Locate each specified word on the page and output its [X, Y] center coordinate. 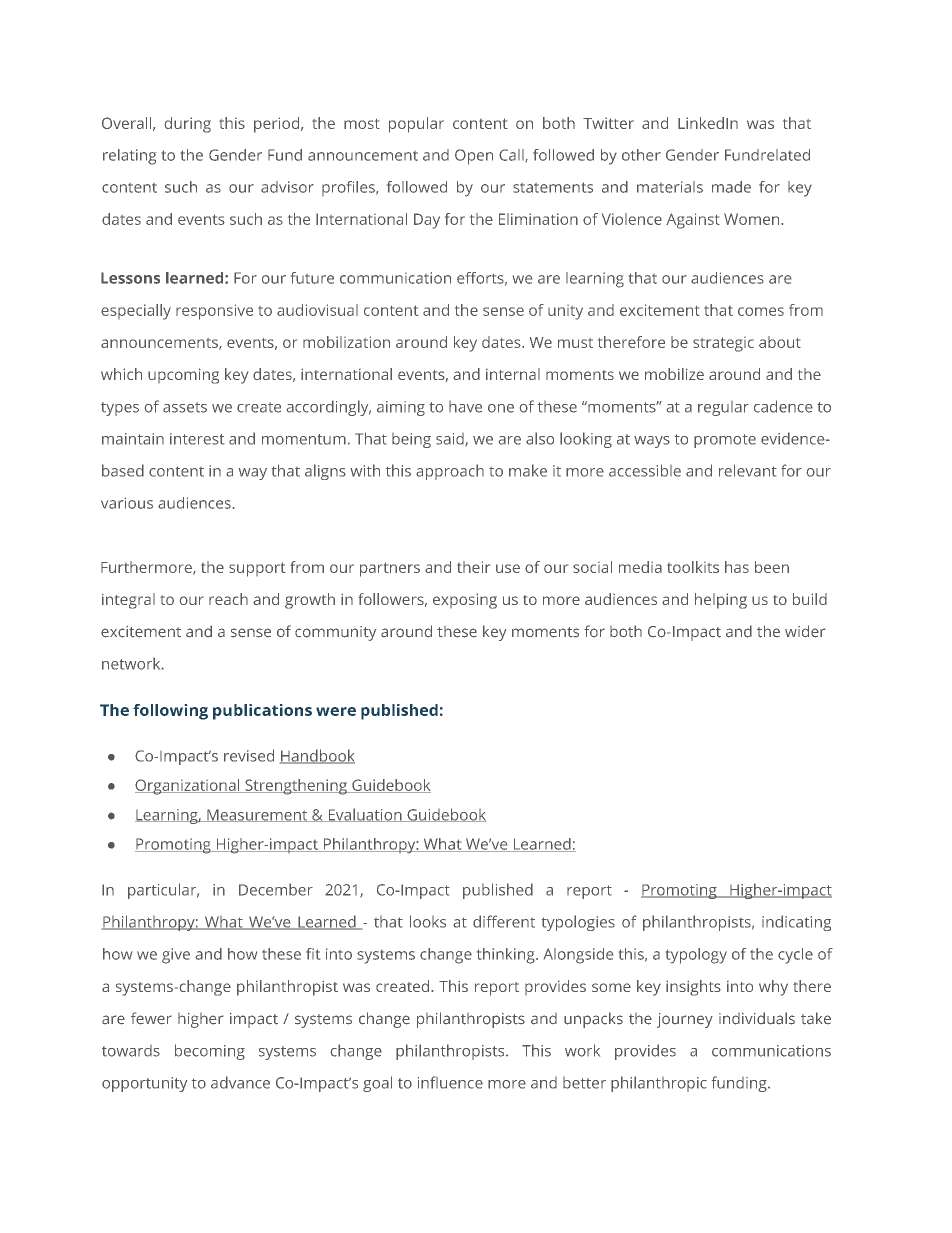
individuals [757, 1018]
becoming [210, 1052]
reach [228, 599]
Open [474, 157]
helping [721, 601]
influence [450, 1082]
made [731, 187]
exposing [465, 601]
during [188, 125]
